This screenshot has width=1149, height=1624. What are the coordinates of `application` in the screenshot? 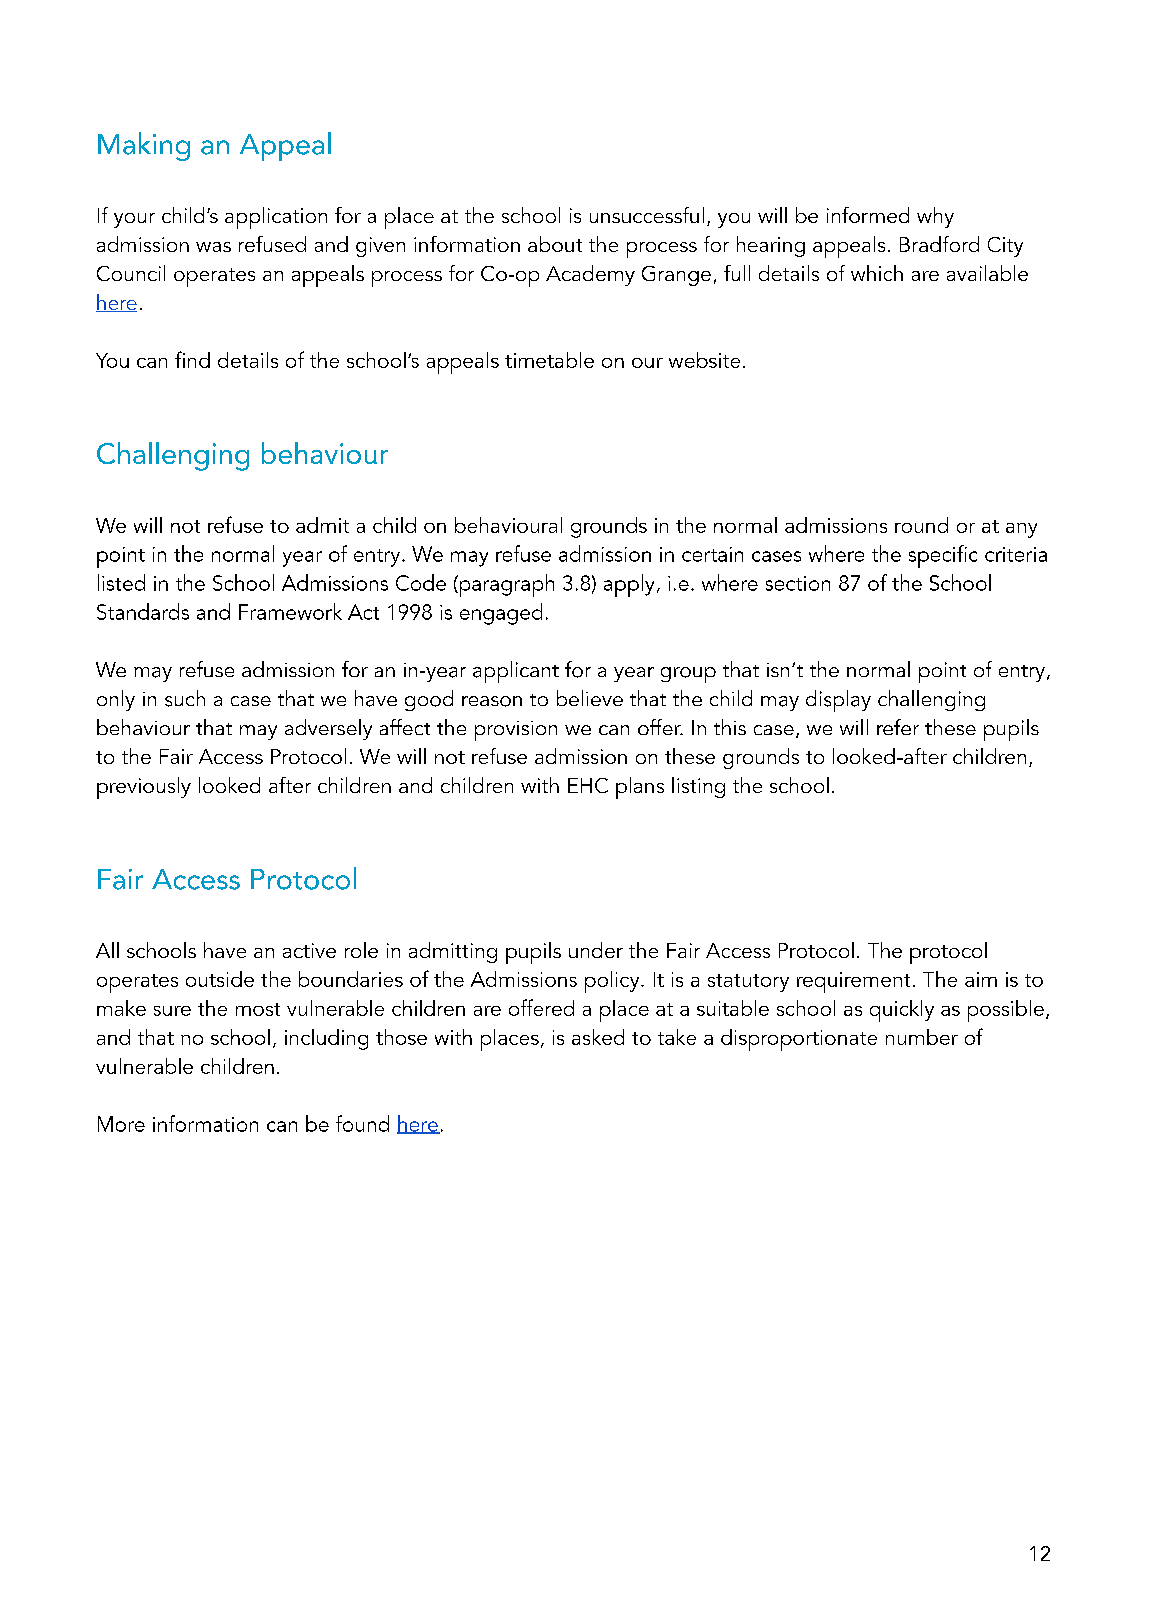 It's located at (276, 218).
